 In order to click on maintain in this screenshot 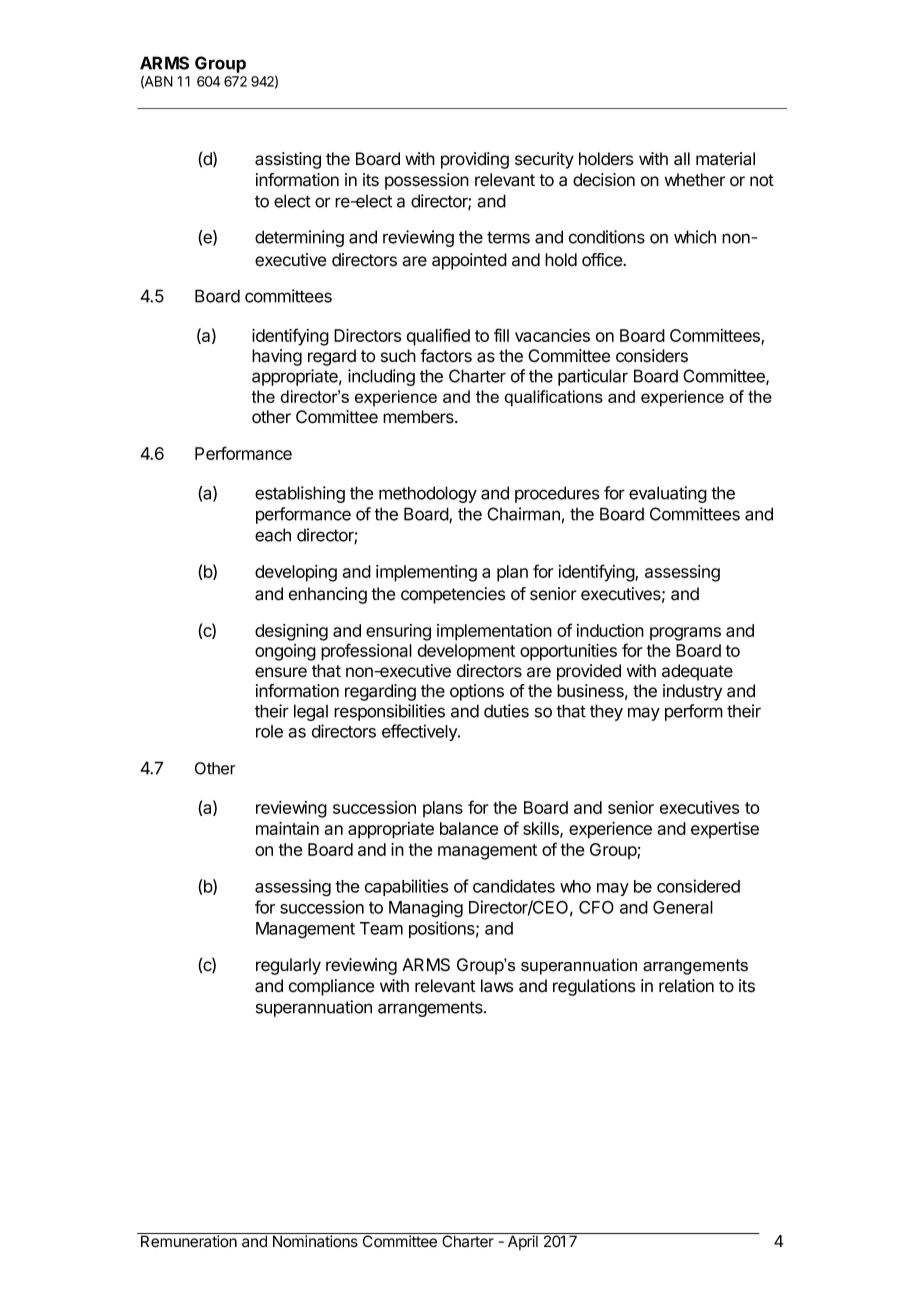, I will do `click(287, 828)`.
